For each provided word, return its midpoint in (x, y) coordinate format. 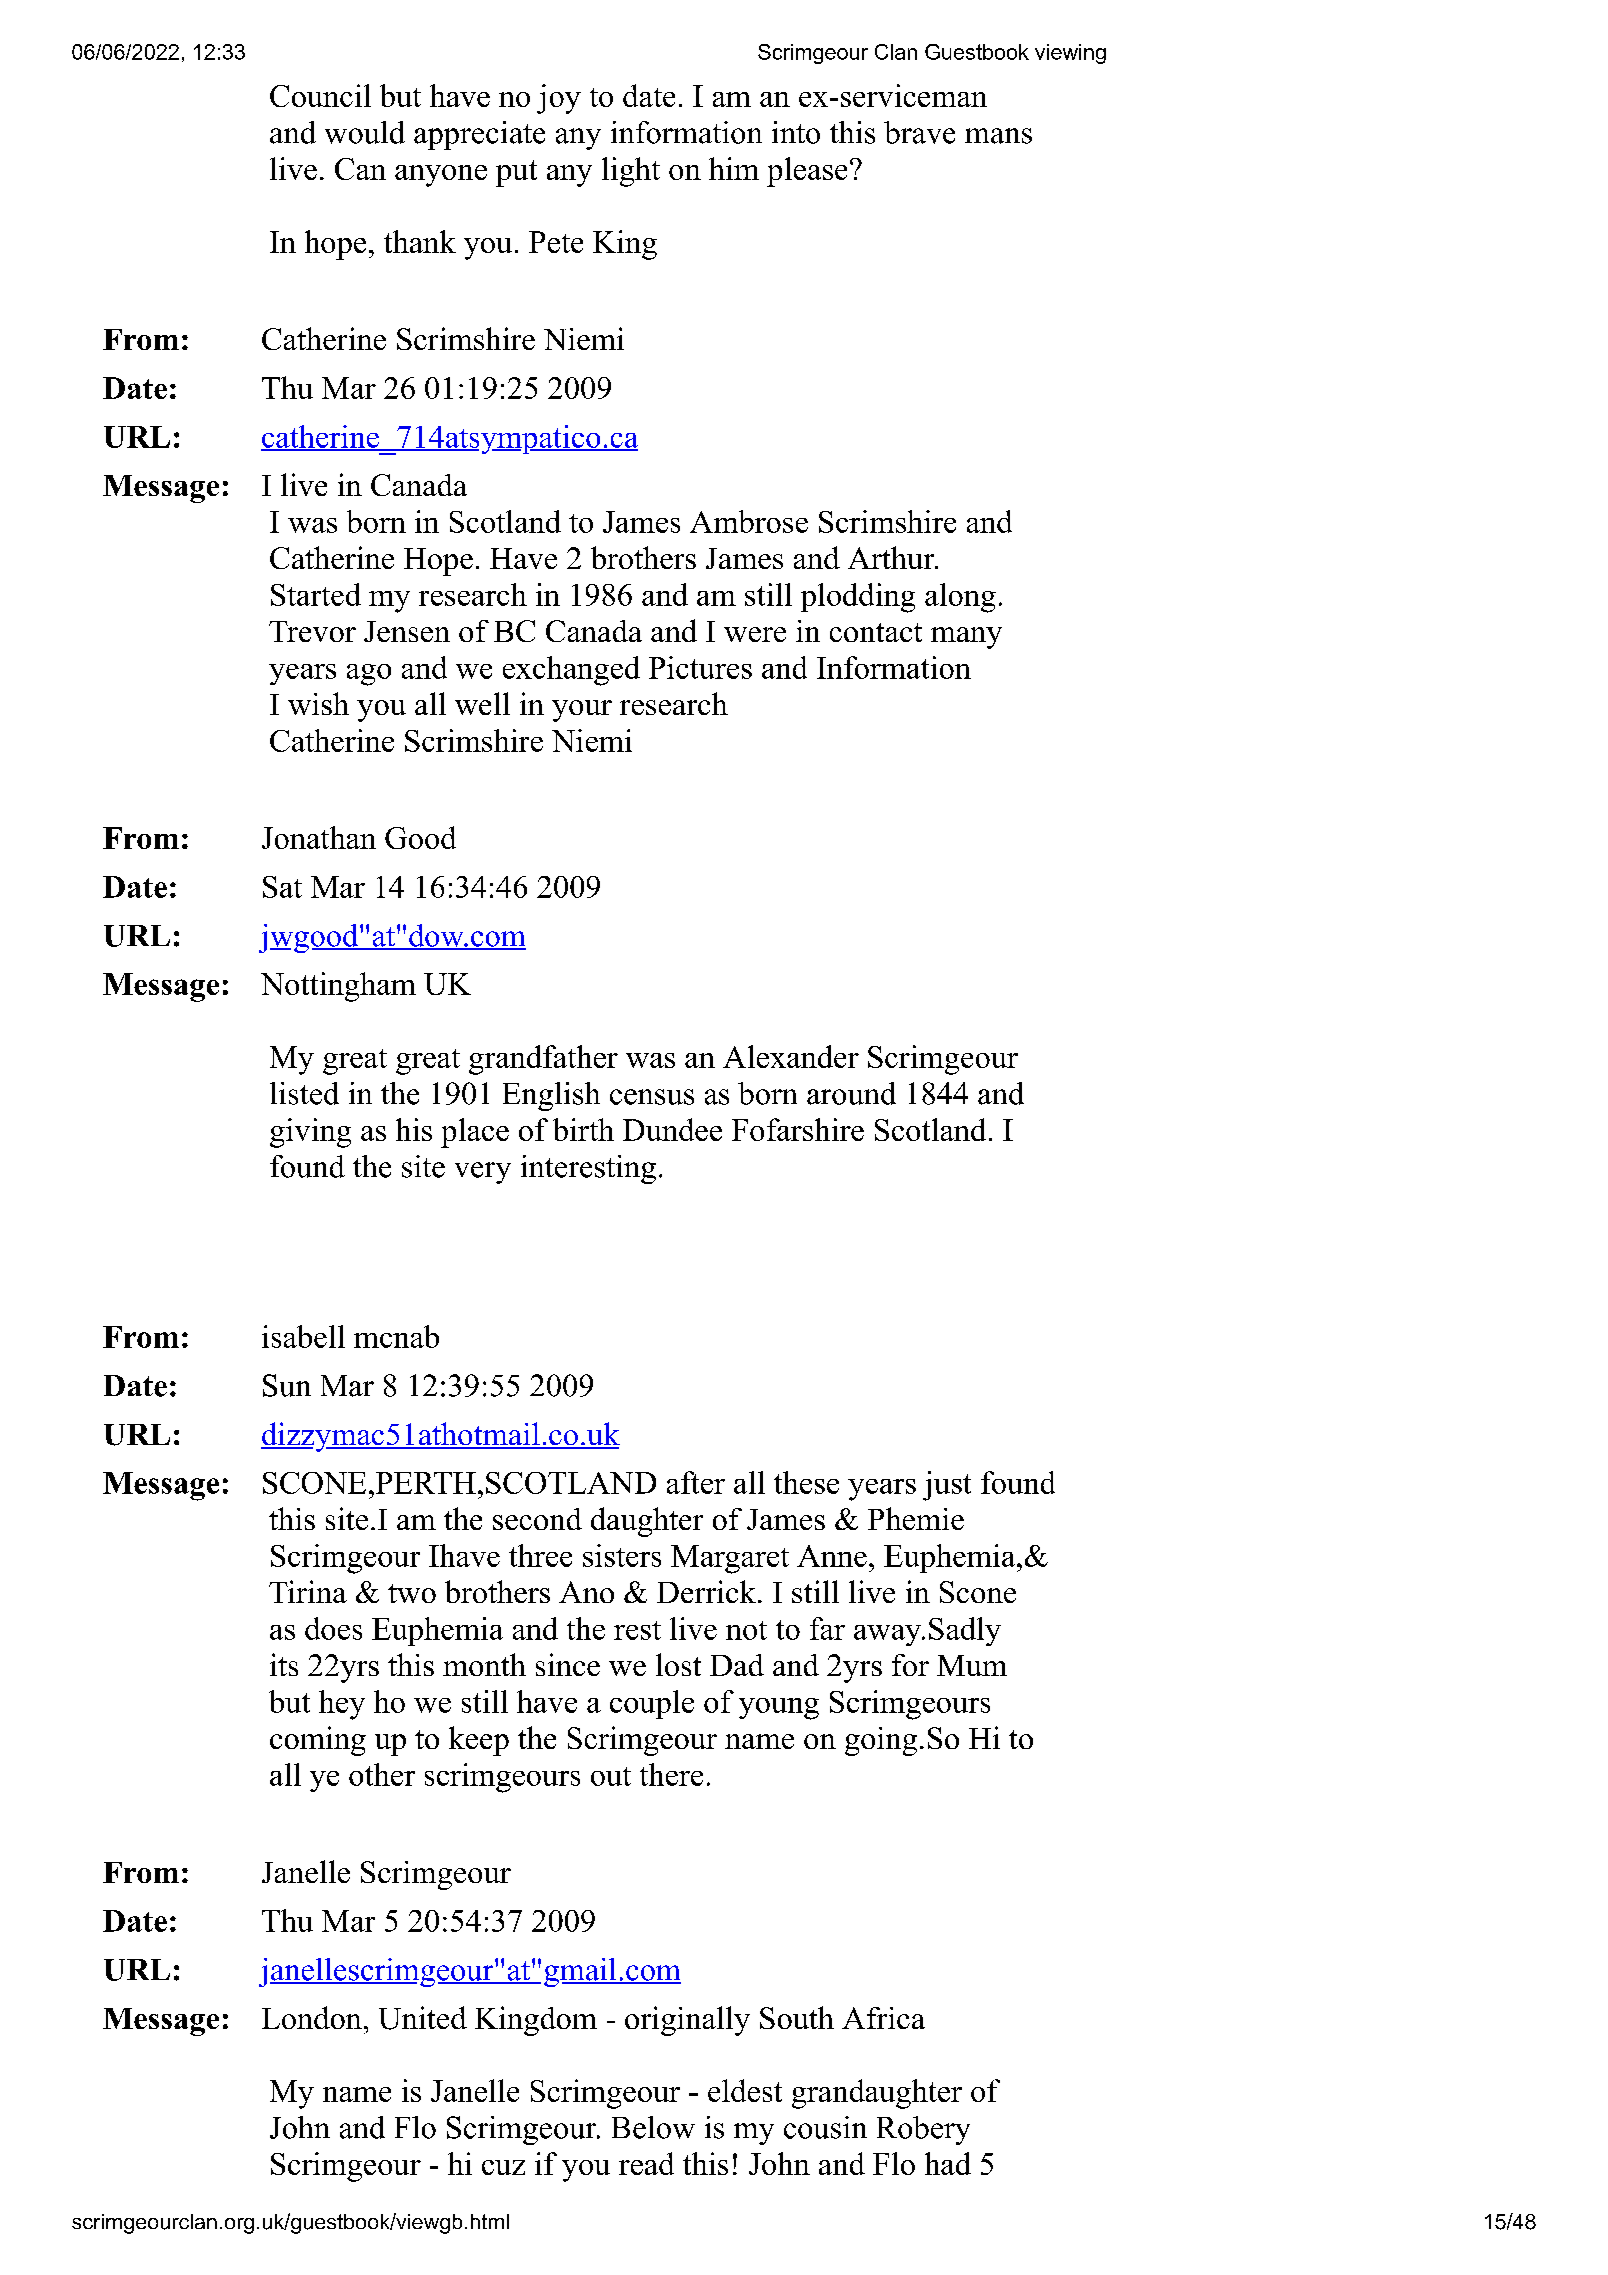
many (966, 638)
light (631, 172)
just (947, 1486)
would (365, 132)
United (423, 2018)
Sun (287, 1385)
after (696, 1482)
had (948, 2163)
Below (653, 2127)
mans (998, 136)
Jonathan (319, 837)
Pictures (700, 667)
